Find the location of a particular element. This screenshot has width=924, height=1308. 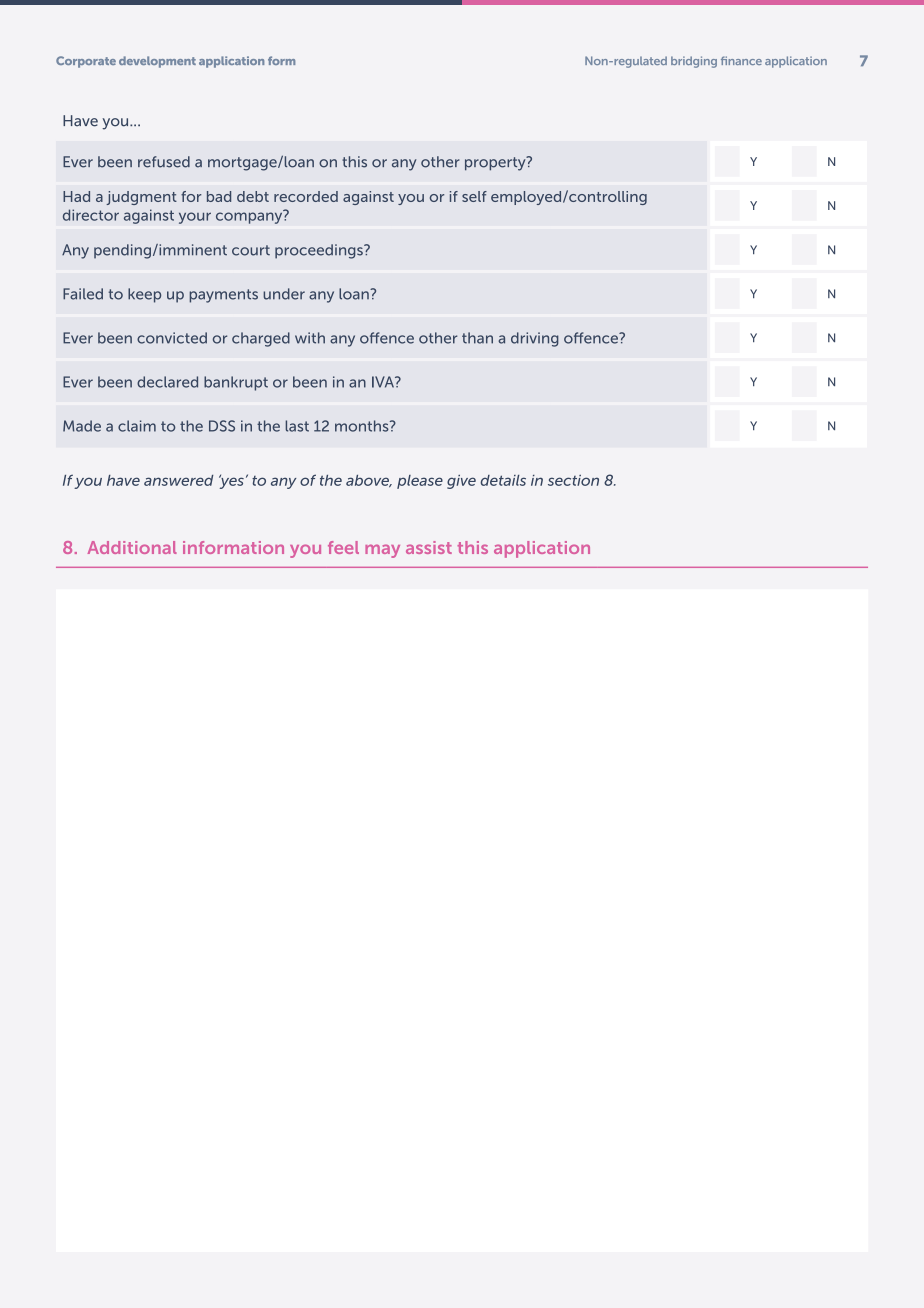

judgment is located at coordinates (141, 198).
